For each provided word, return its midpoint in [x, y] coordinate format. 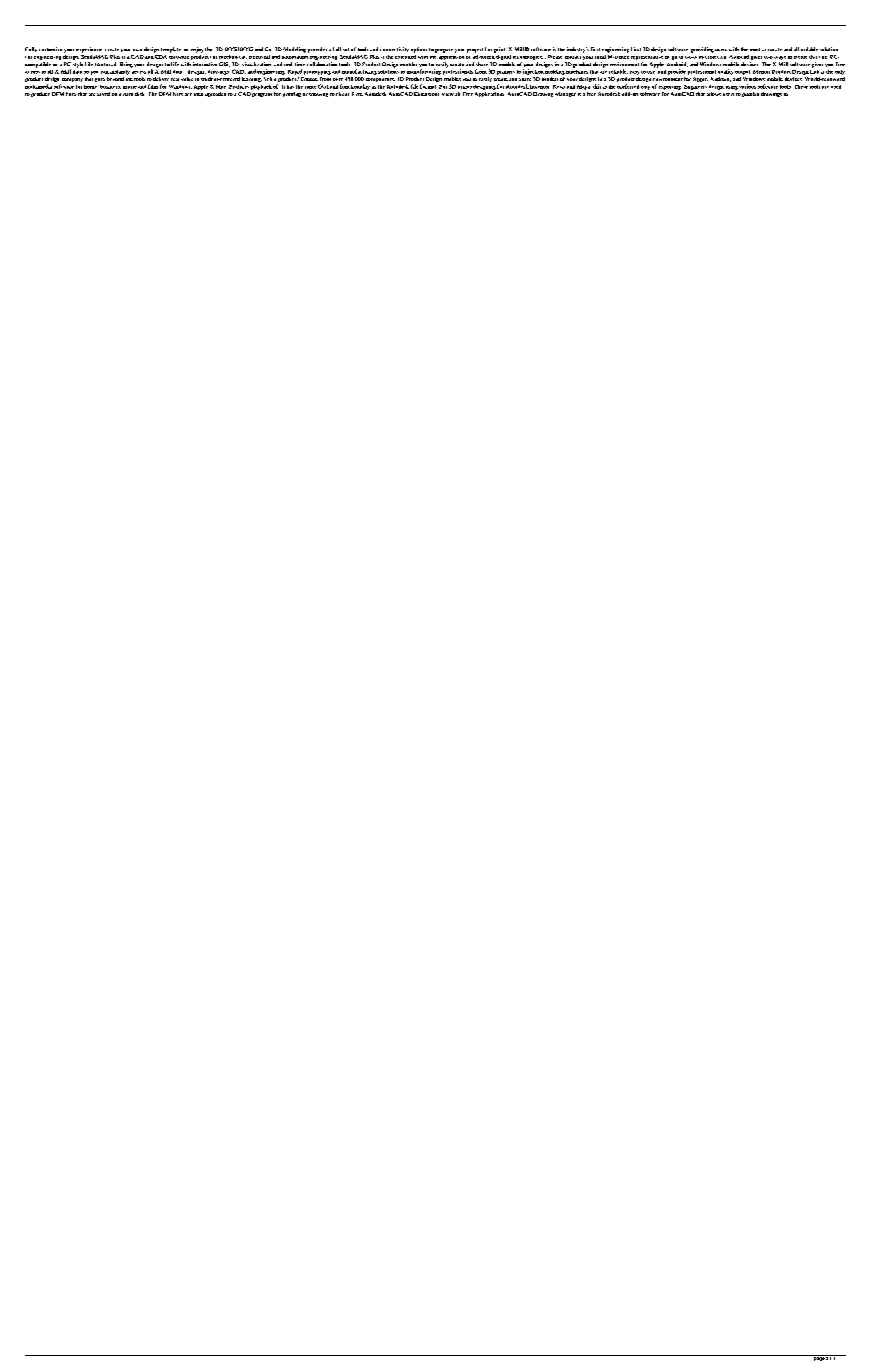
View [448, 94]
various [747, 86]
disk [139, 94]
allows [714, 92]
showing [318, 95]
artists [465, 87]
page [819, 1358]
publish [750, 94]
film [153, 86]
